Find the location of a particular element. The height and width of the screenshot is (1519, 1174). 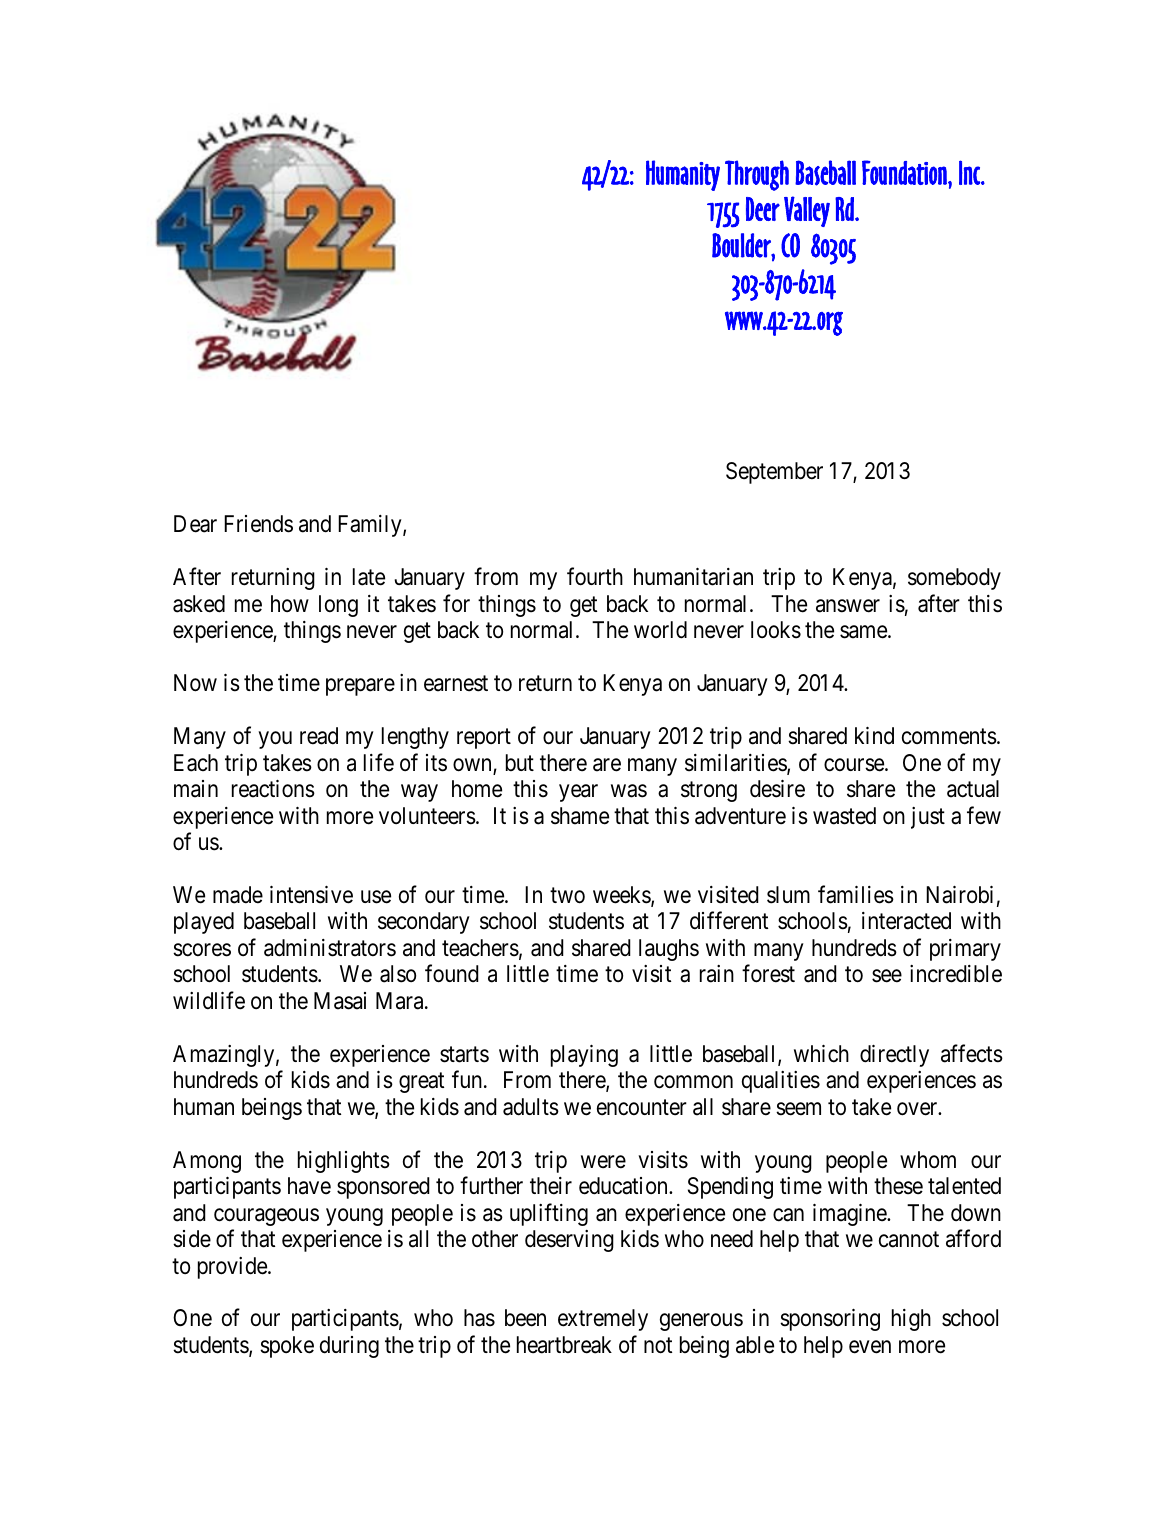

September is located at coordinates (774, 473).
